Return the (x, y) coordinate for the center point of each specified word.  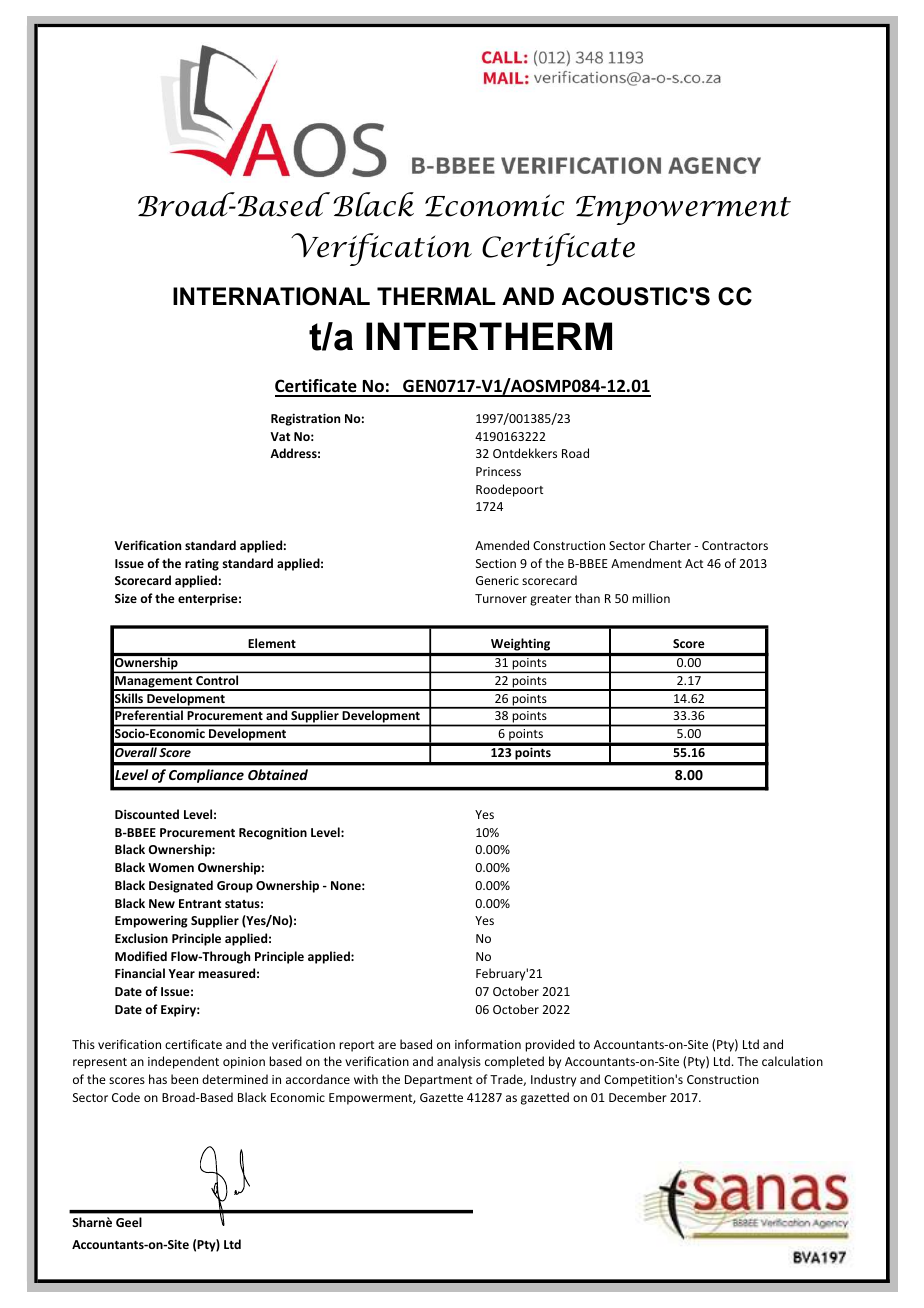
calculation (792, 1061)
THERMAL (436, 296)
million (651, 598)
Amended (502, 545)
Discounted (147, 814)
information (488, 1044)
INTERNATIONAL (271, 296)
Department (438, 1081)
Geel (129, 1222)
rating (202, 564)
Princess (498, 471)
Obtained (278, 774)
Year (181, 973)
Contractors (735, 545)
